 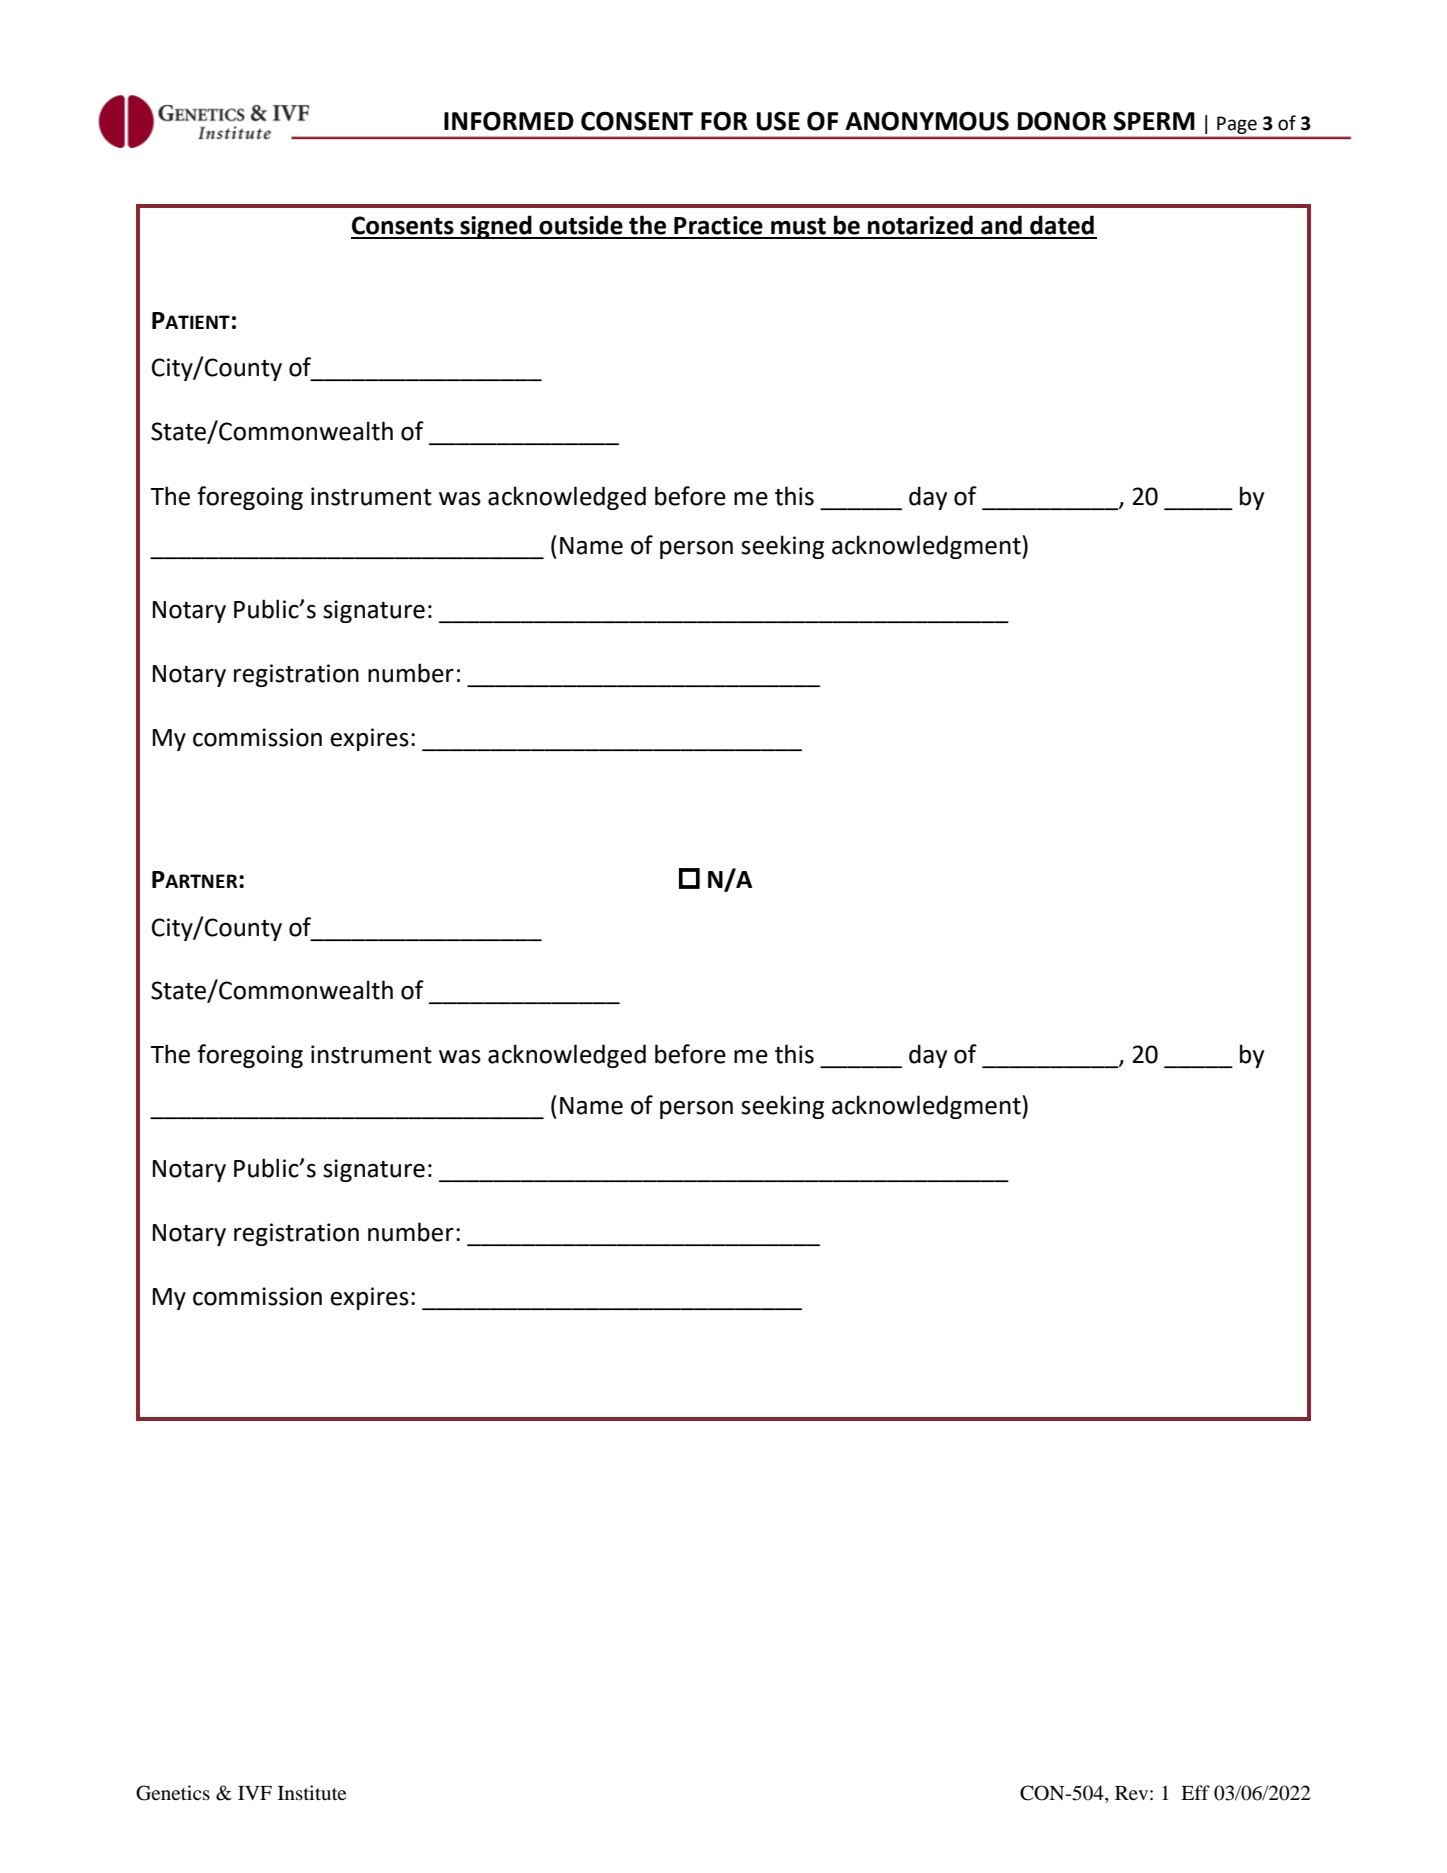 What do you see at coordinates (509, 121) in the screenshot?
I see `INFORMED` at bounding box center [509, 121].
